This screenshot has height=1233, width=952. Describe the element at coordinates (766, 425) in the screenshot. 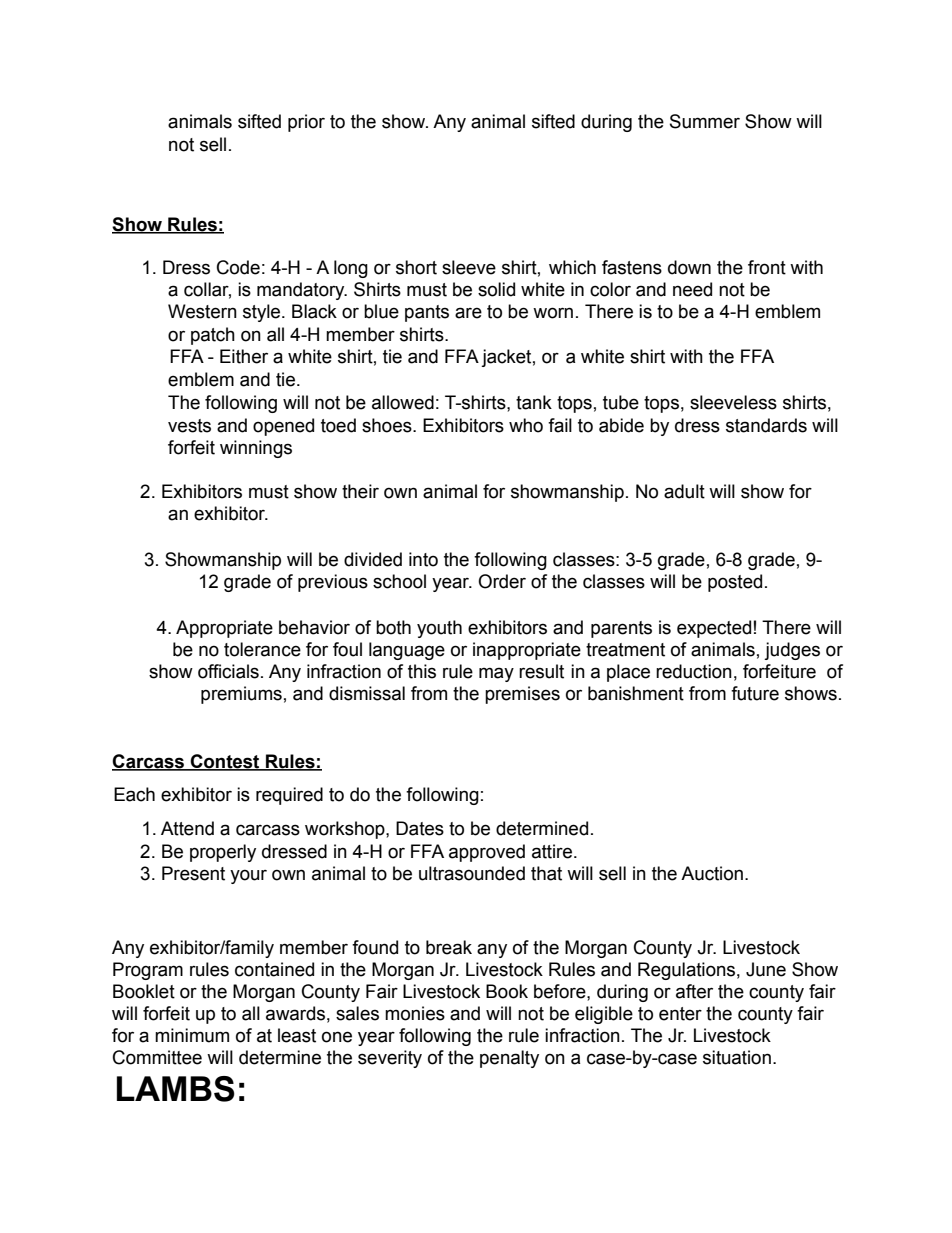

I see `standards` at that location.
